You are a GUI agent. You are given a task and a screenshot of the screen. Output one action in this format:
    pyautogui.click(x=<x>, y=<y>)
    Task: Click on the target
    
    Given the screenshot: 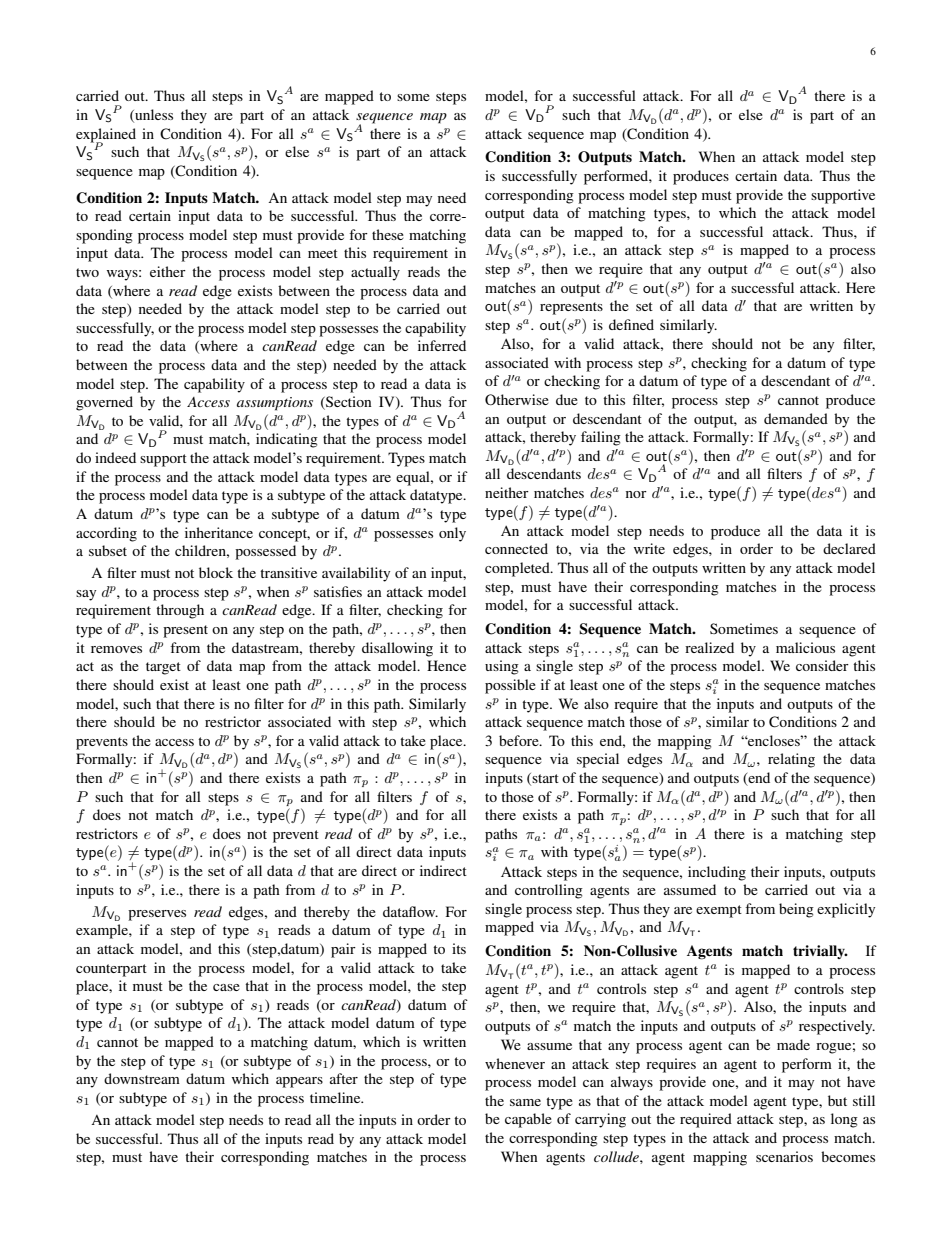 What is the action you would take?
    pyautogui.click(x=163, y=668)
